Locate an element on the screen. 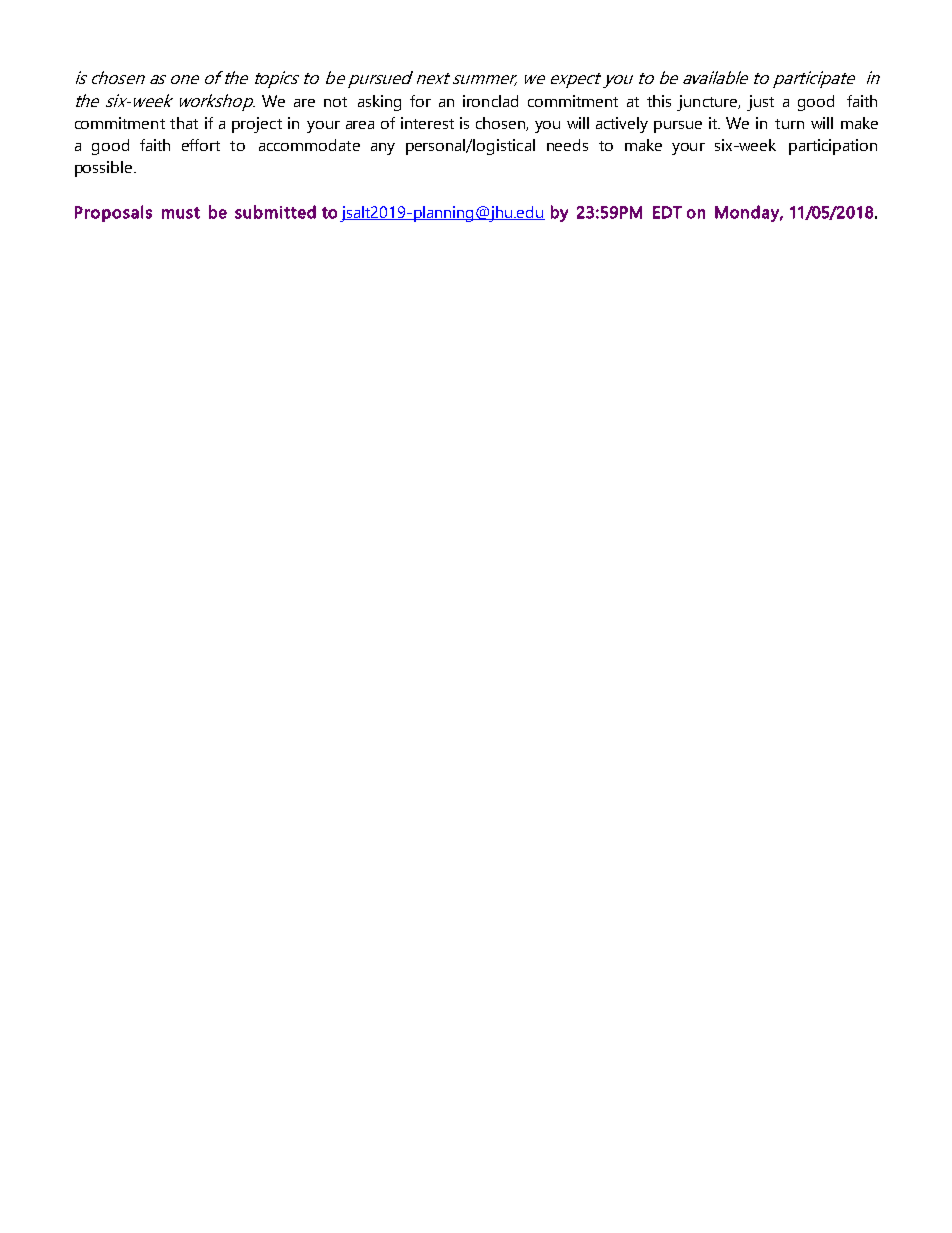 Image resolution: width=952 pixels, height=1233 pixels. Proposals is located at coordinates (113, 213).
